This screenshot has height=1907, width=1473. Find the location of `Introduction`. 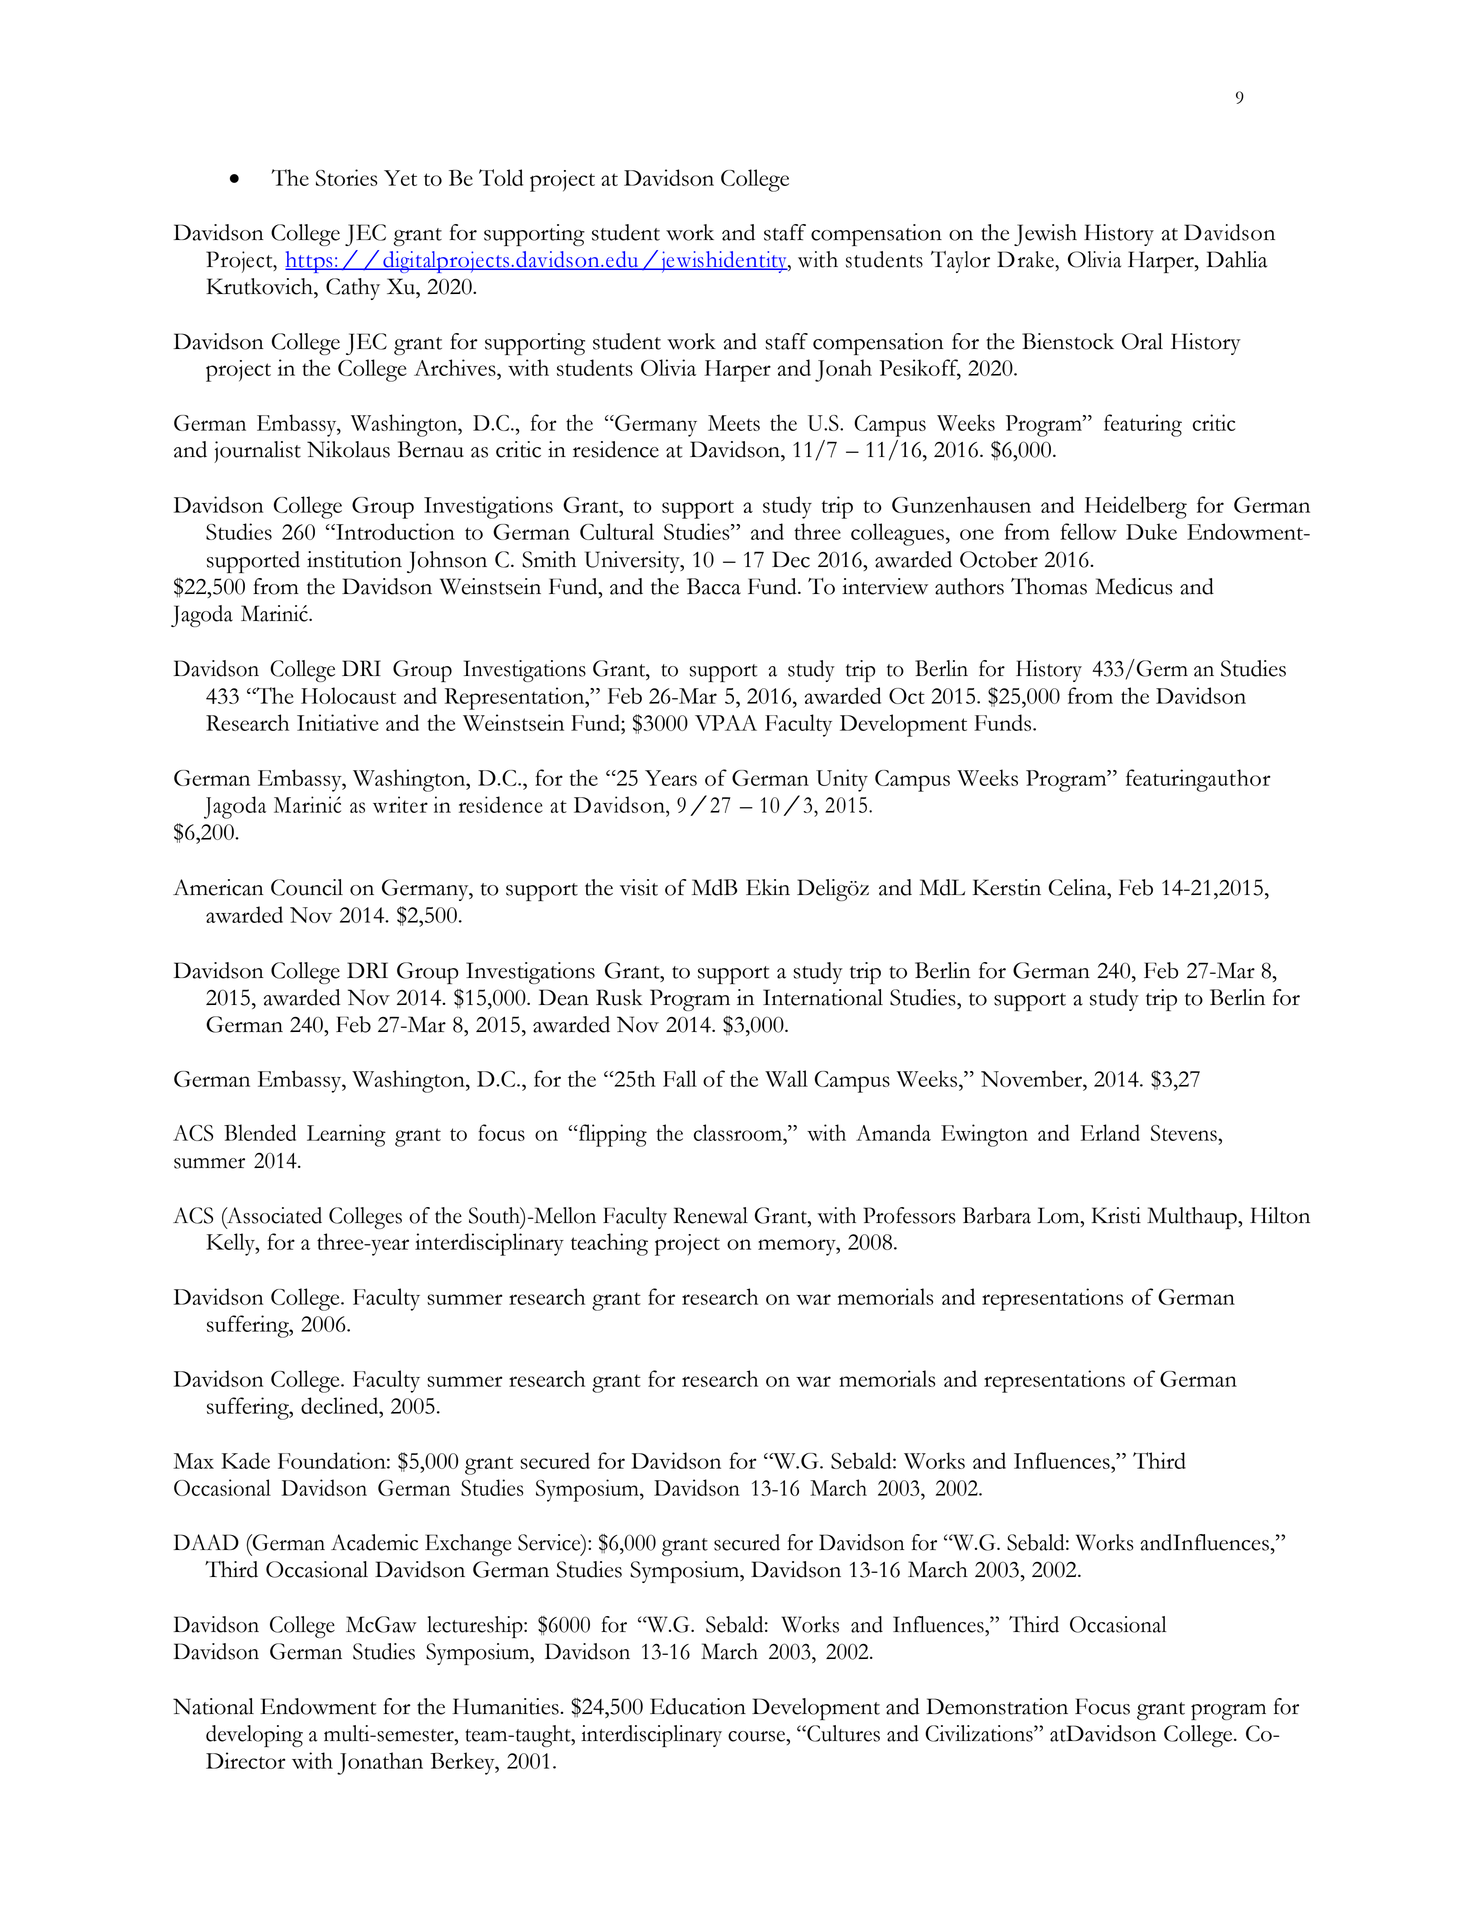

Introduction is located at coordinates (394, 531).
